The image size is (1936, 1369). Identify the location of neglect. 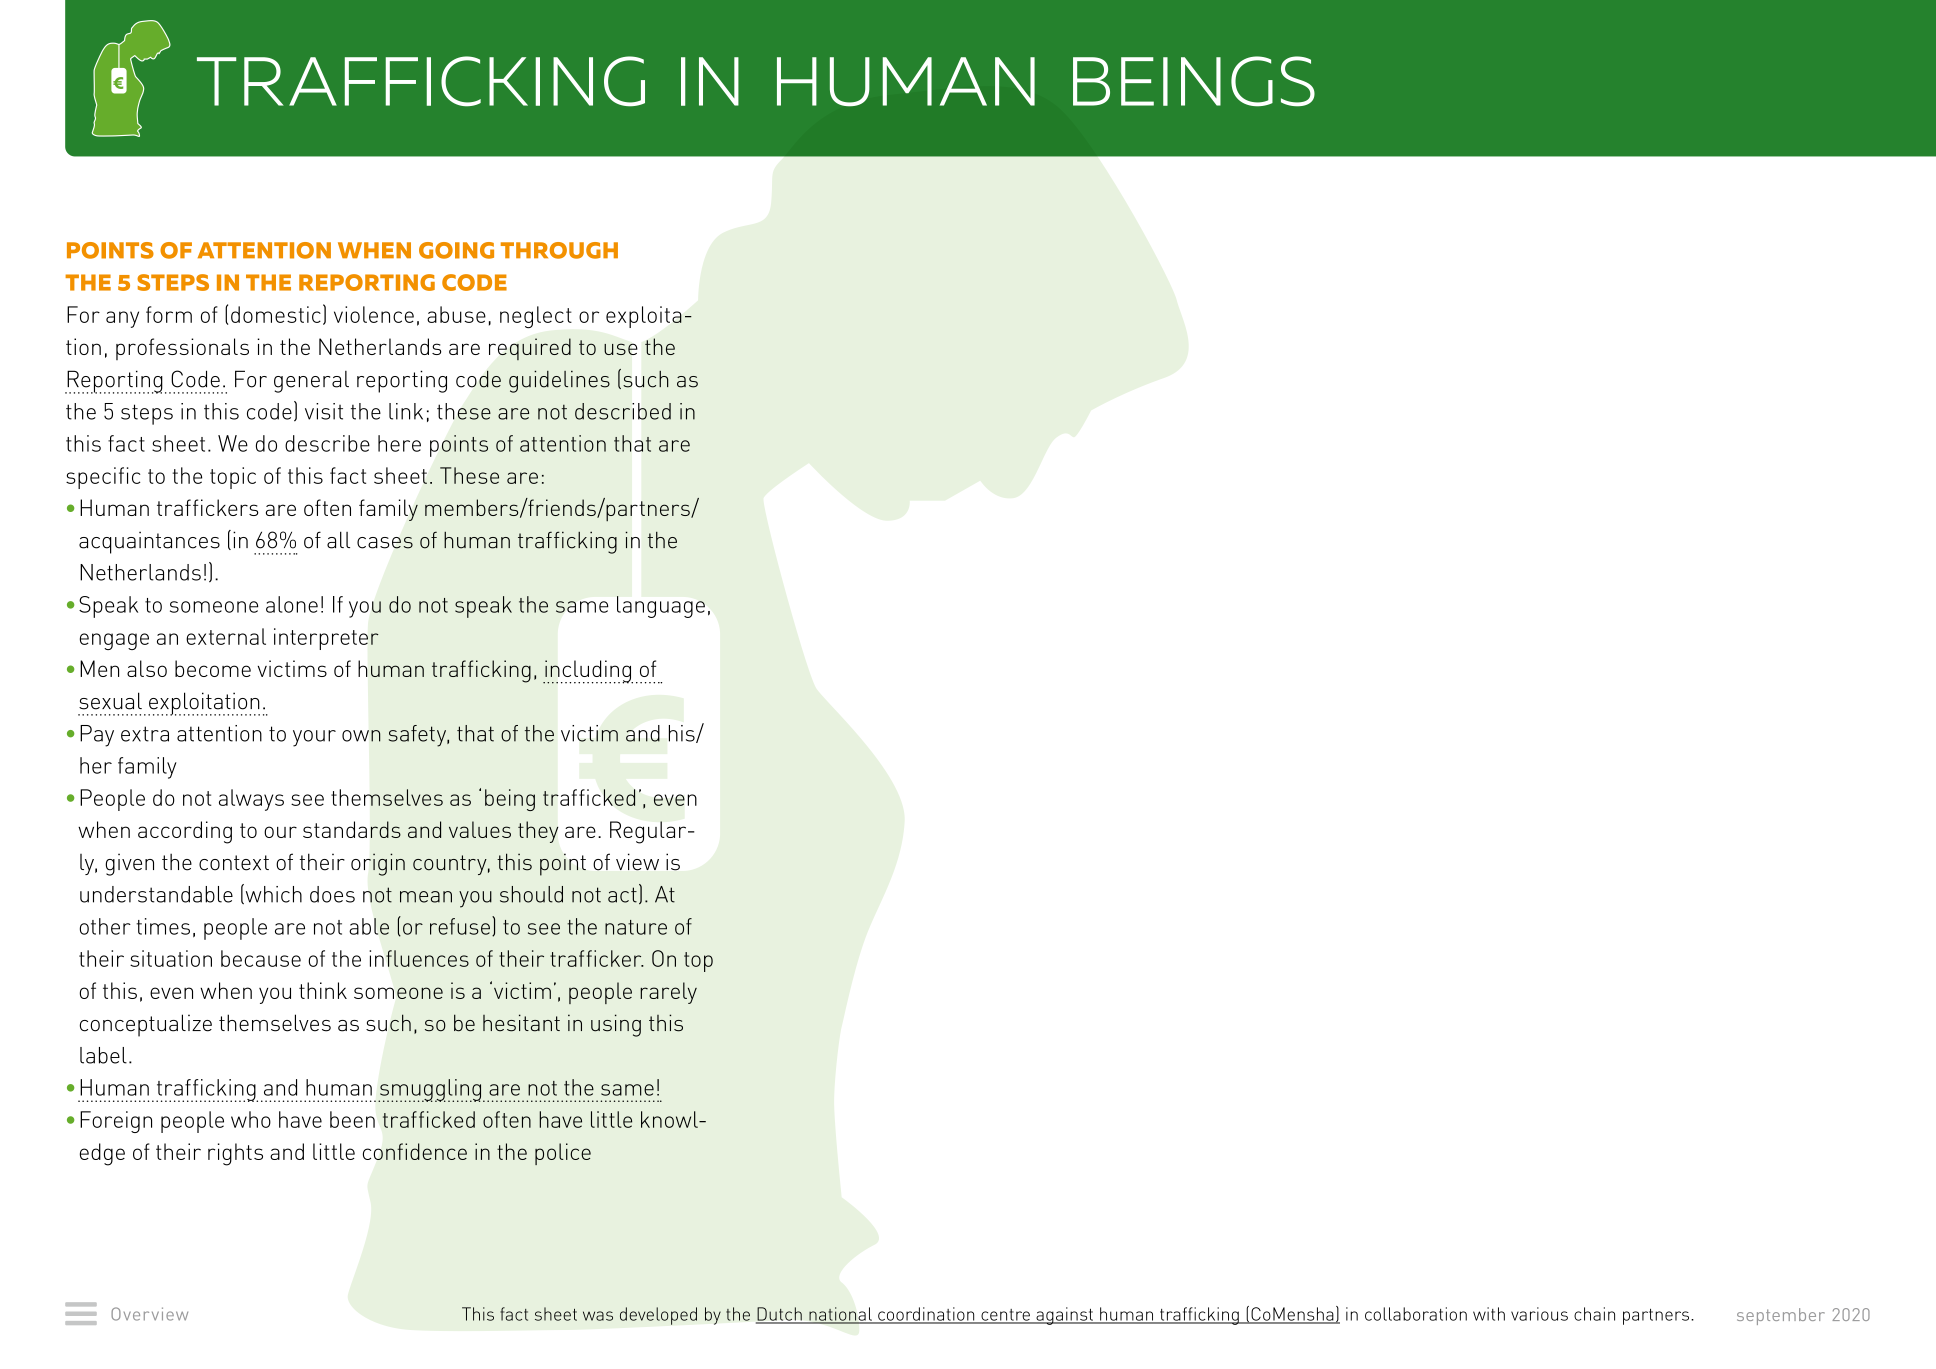
(536, 317).
